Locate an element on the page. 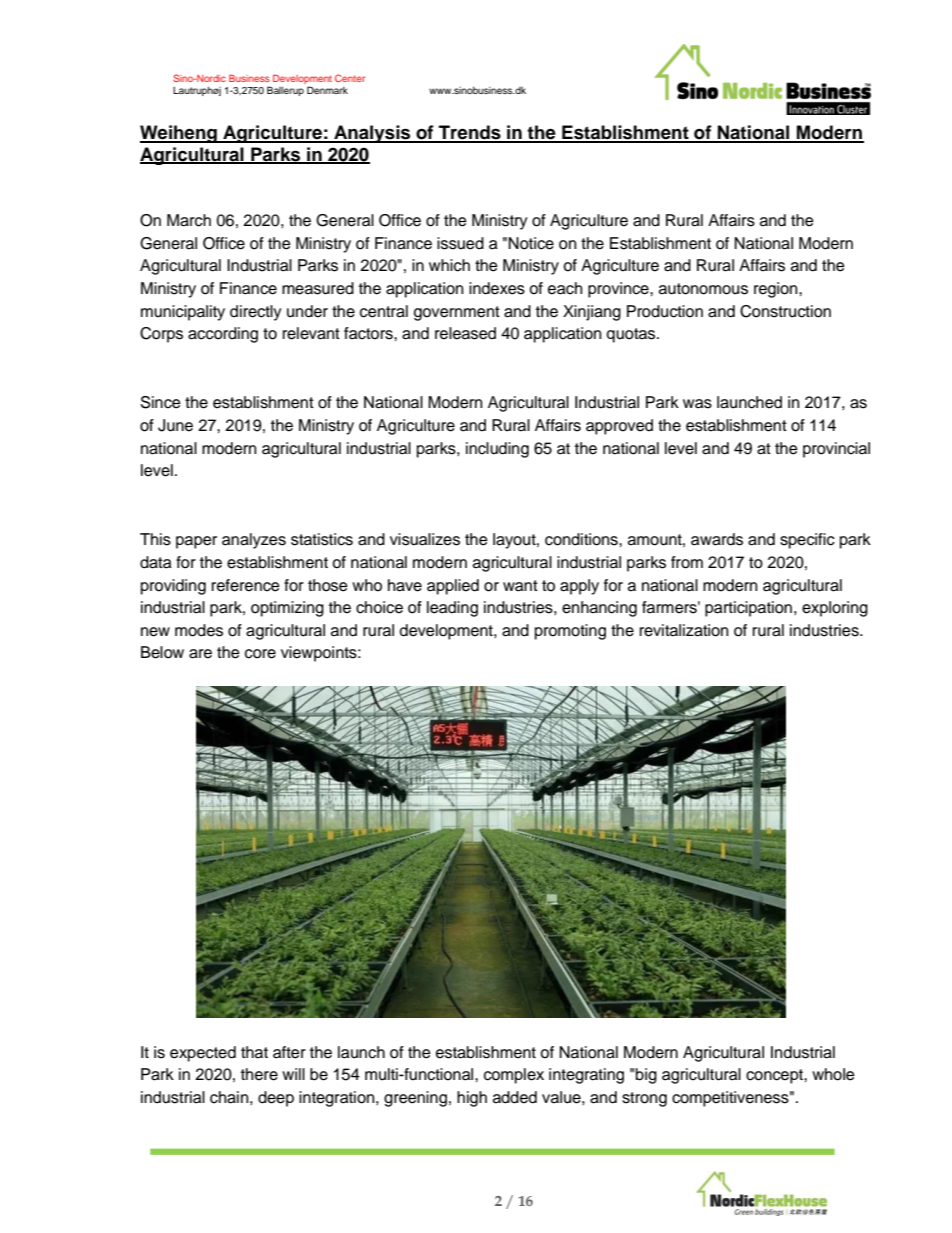 This page has height=1233, width=952. region is located at coordinates (777, 290).
